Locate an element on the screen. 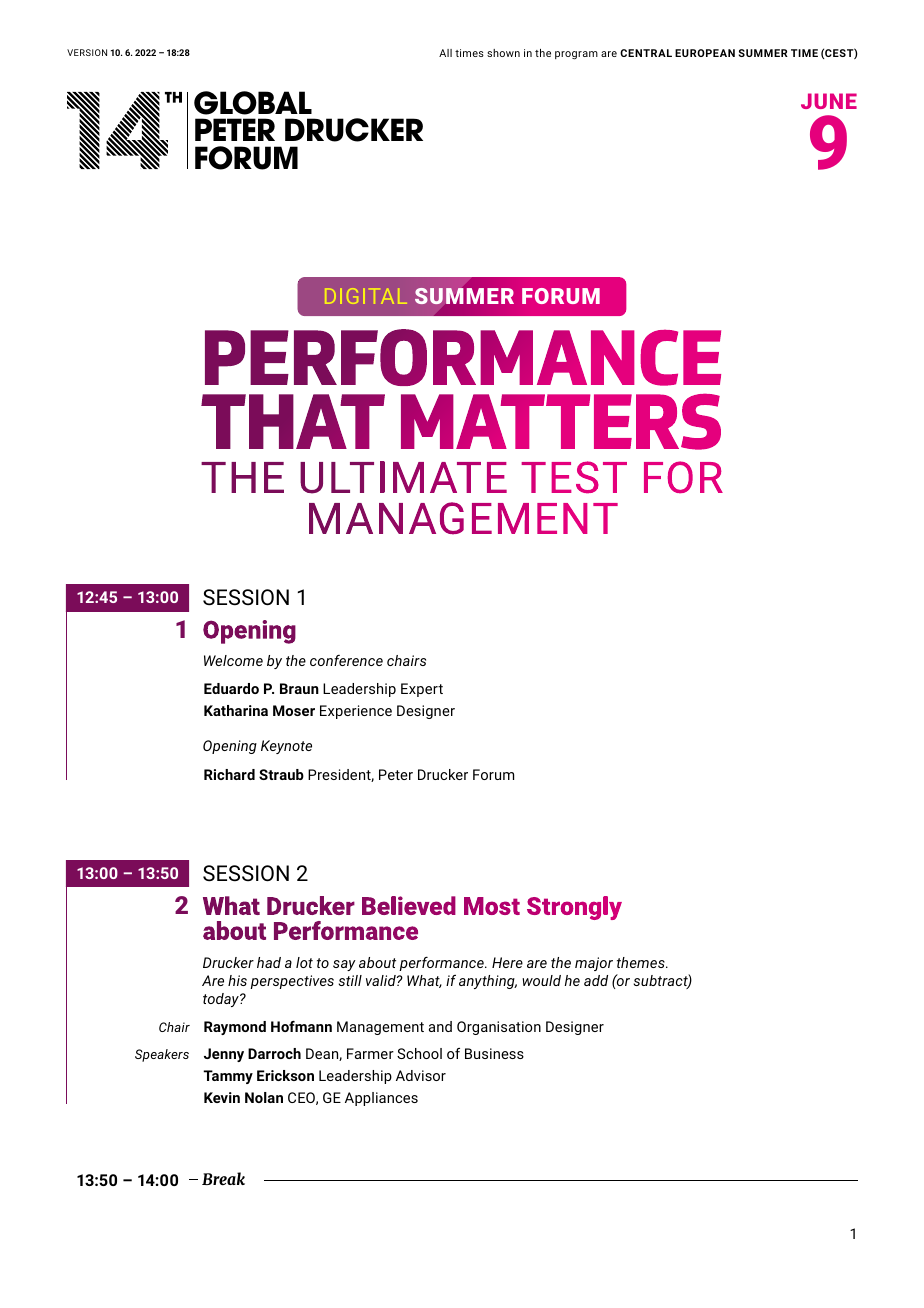 The image size is (924, 1308). Break is located at coordinates (223, 1178).
